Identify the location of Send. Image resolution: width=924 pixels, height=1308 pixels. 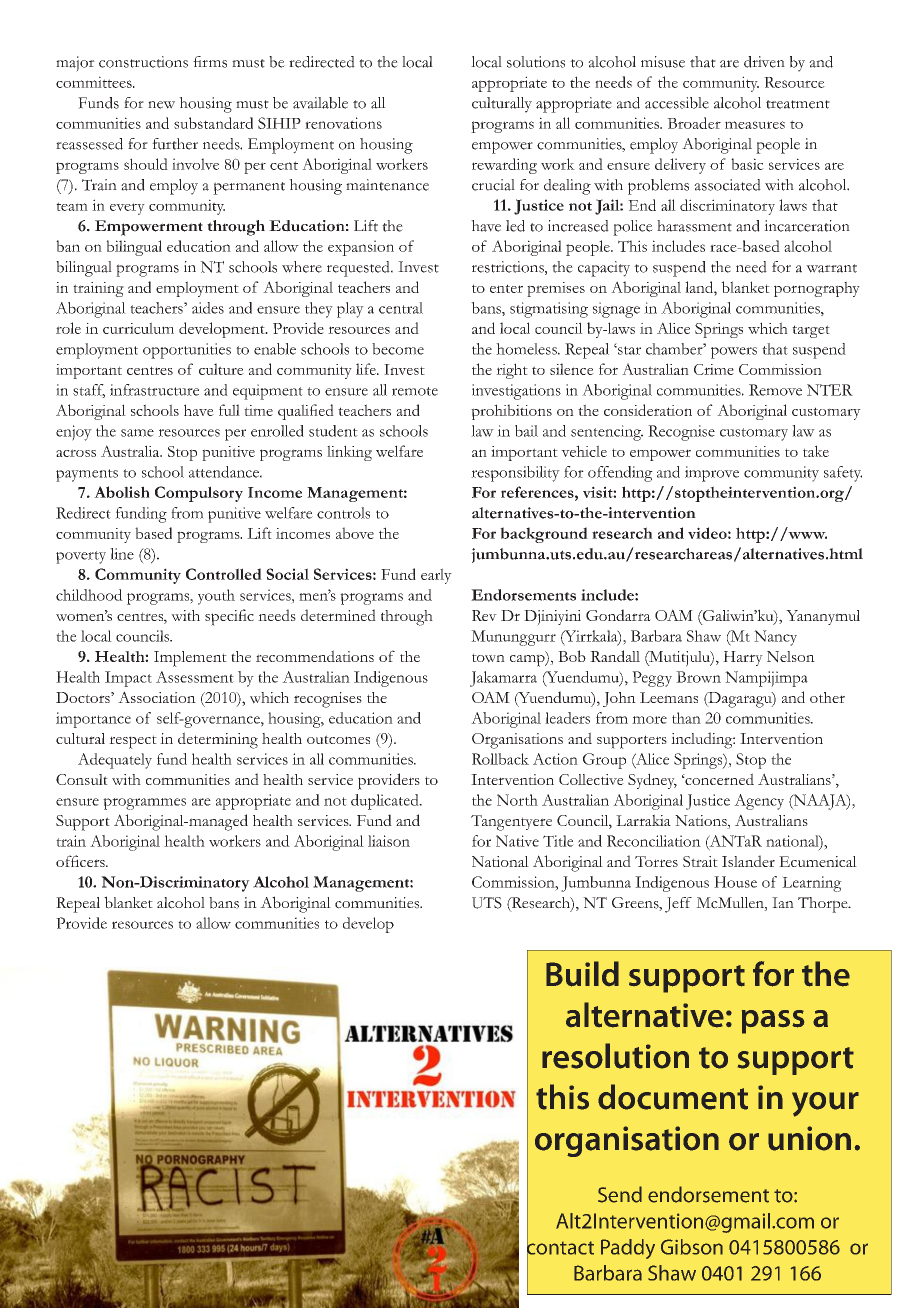
(620, 1194).
